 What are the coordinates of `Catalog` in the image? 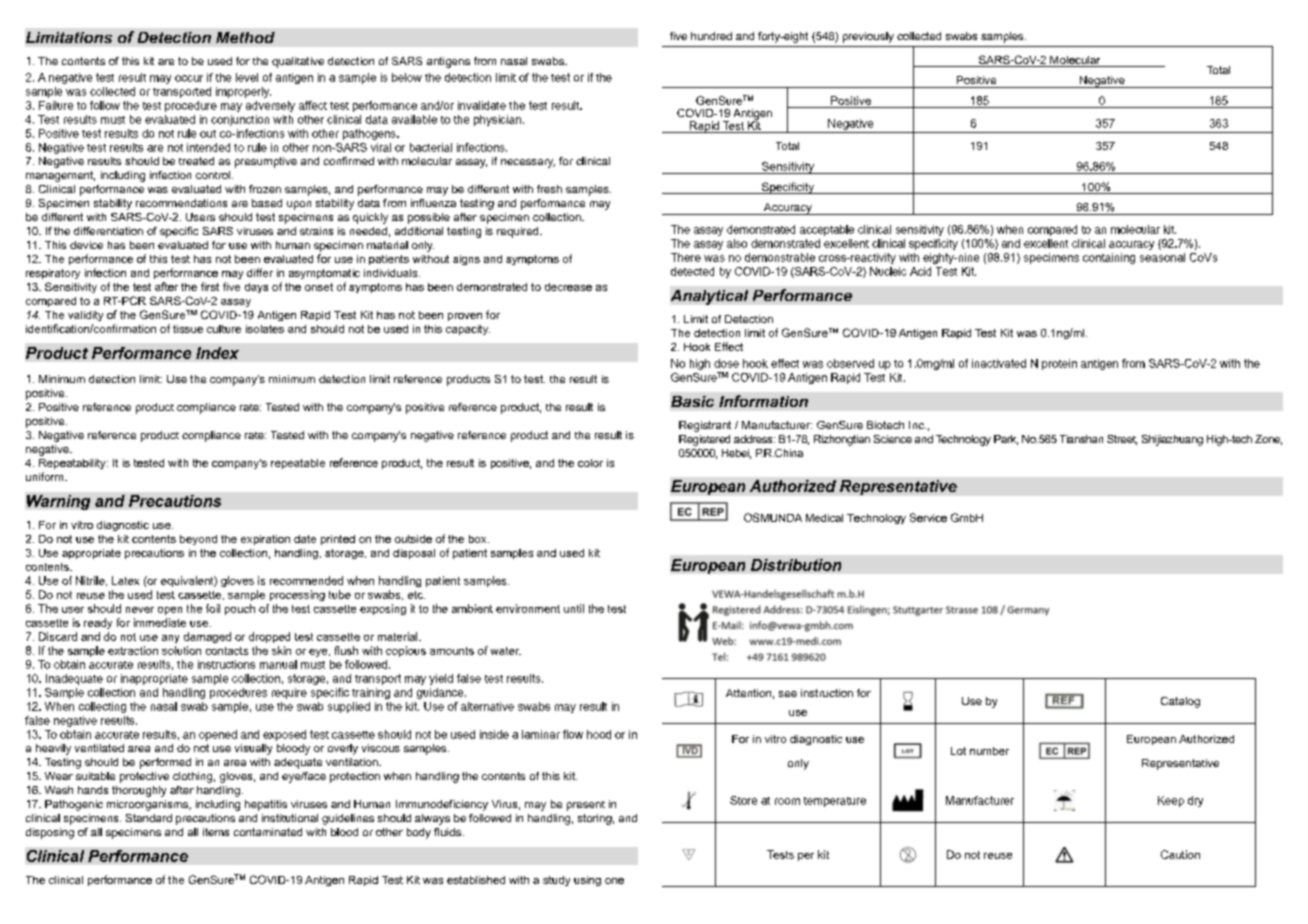 It's located at (1180, 702).
